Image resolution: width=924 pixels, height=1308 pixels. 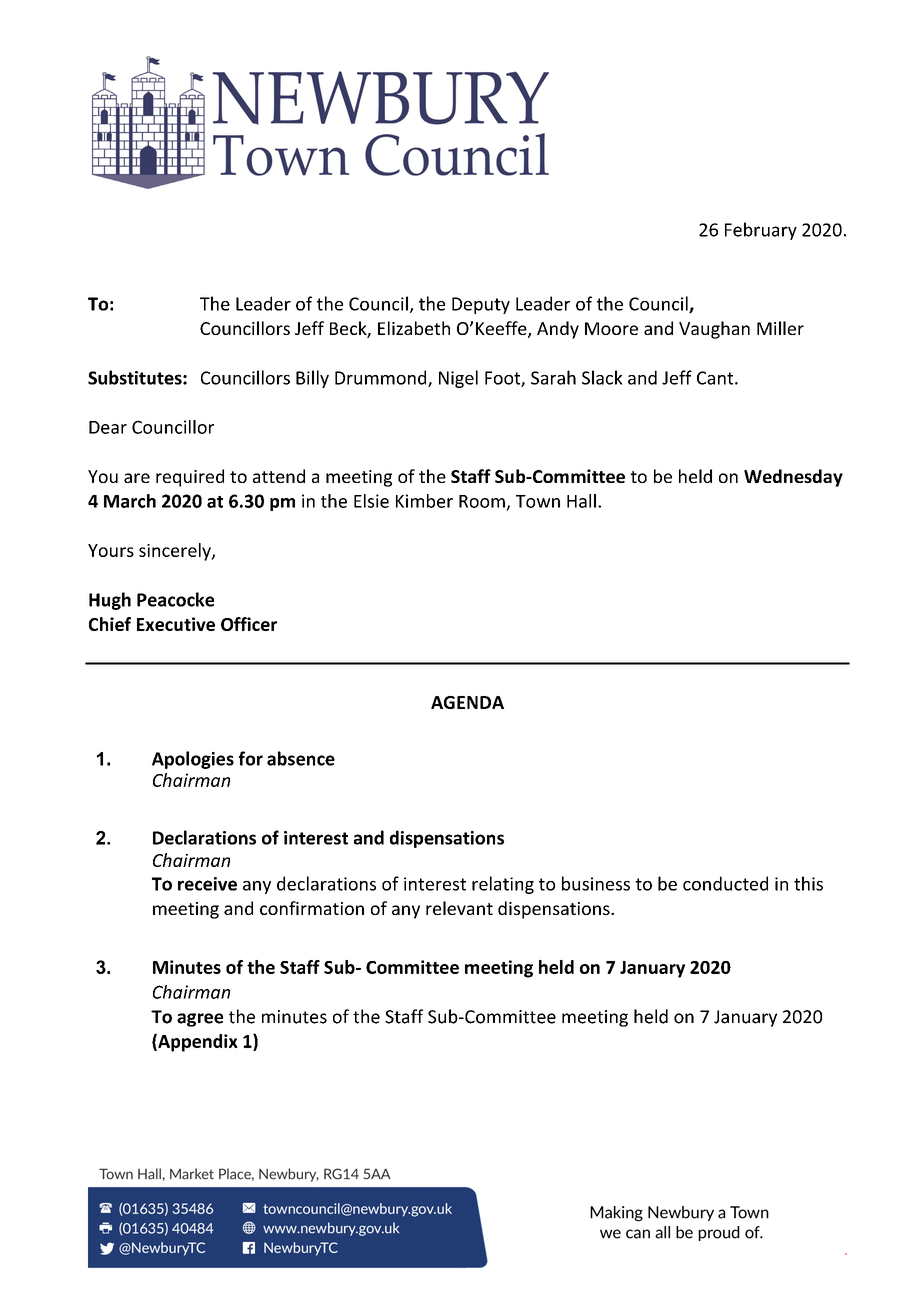 I want to click on Deputy, so click(x=481, y=305).
